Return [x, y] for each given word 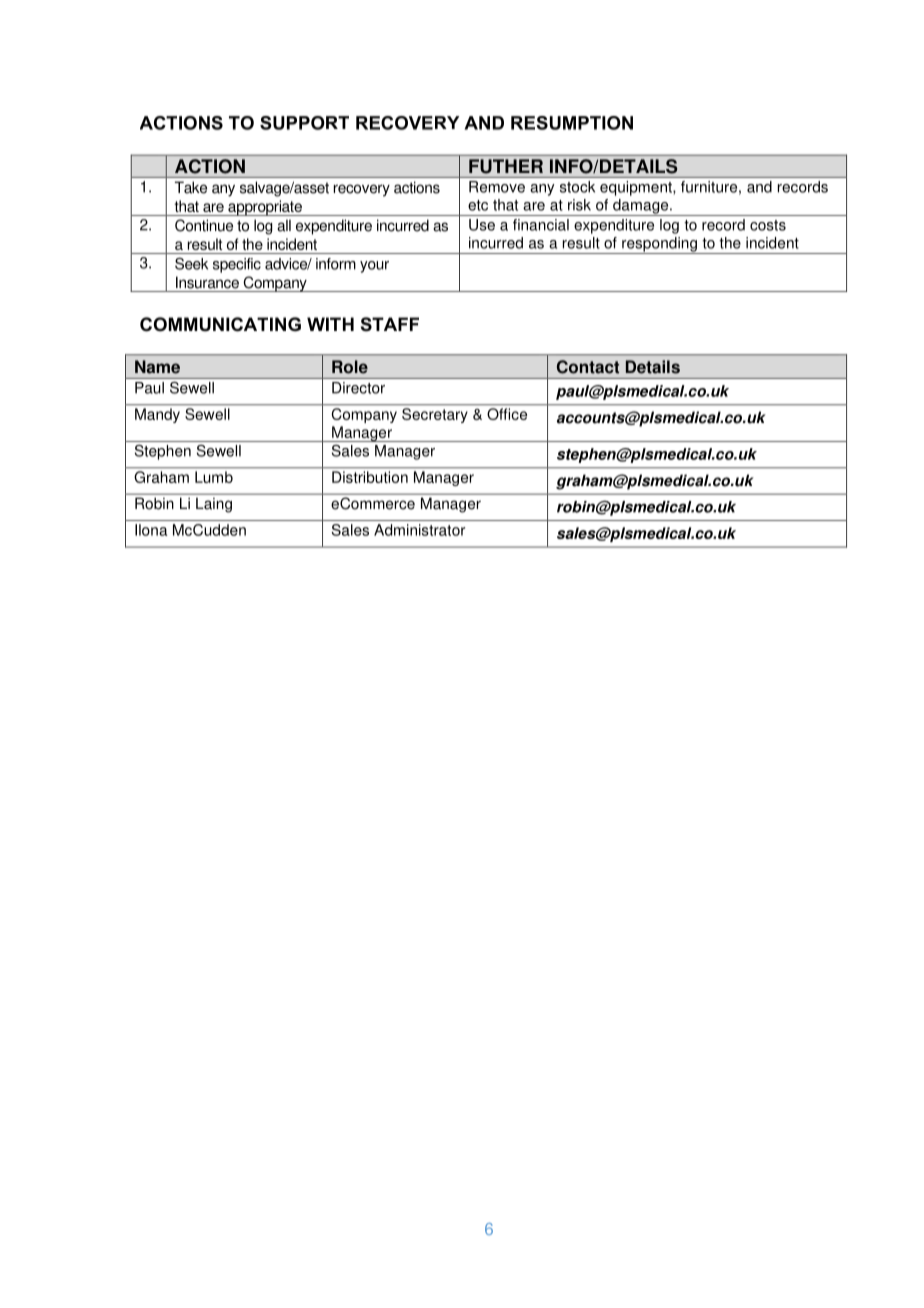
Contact [588, 367]
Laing [214, 505]
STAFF [390, 324]
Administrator [419, 530]
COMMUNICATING [220, 324]
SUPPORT [304, 123]
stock [577, 187]
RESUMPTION [572, 123]
